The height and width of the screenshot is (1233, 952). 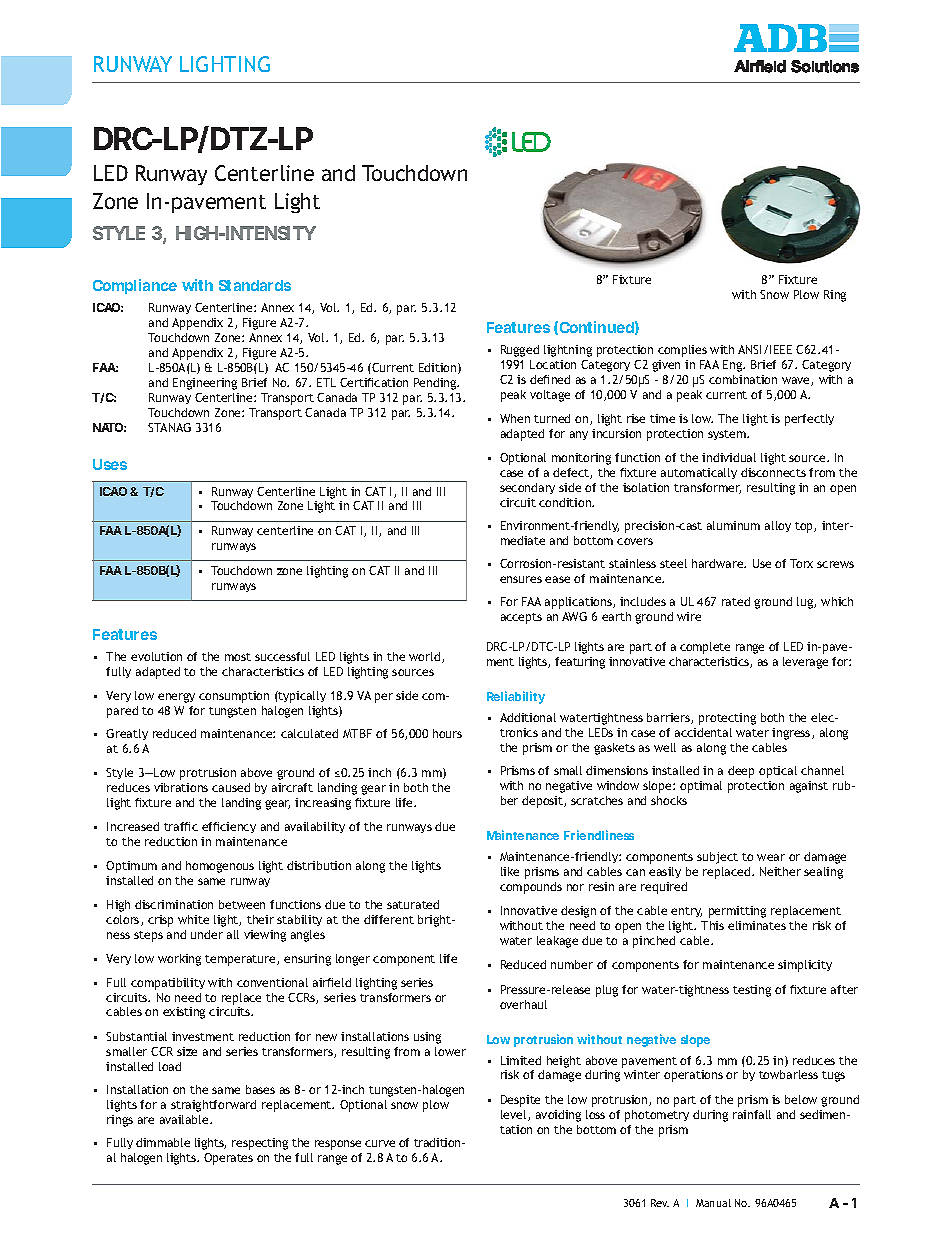 What do you see at coordinates (713, 1203) in the screenshot?
I see `Manual` at bounding box center [713, 1203].
